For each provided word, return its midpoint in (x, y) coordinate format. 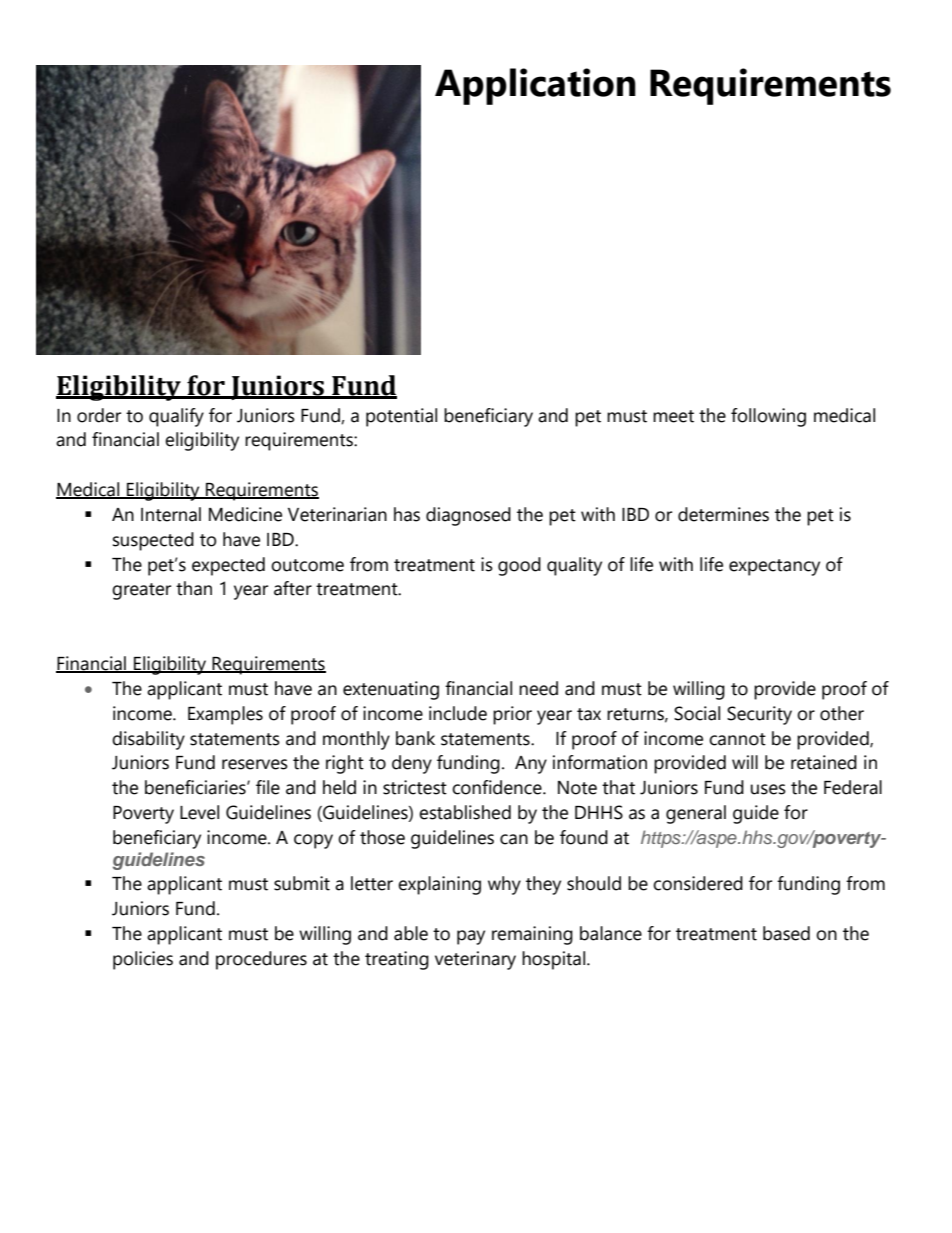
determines (723, 514)
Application (535, 86)
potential (401, 417)
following (768, 417)
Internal (171, 514)
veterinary (475, 960)
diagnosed (468, 516)
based (786, 933)
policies (143, 960)
